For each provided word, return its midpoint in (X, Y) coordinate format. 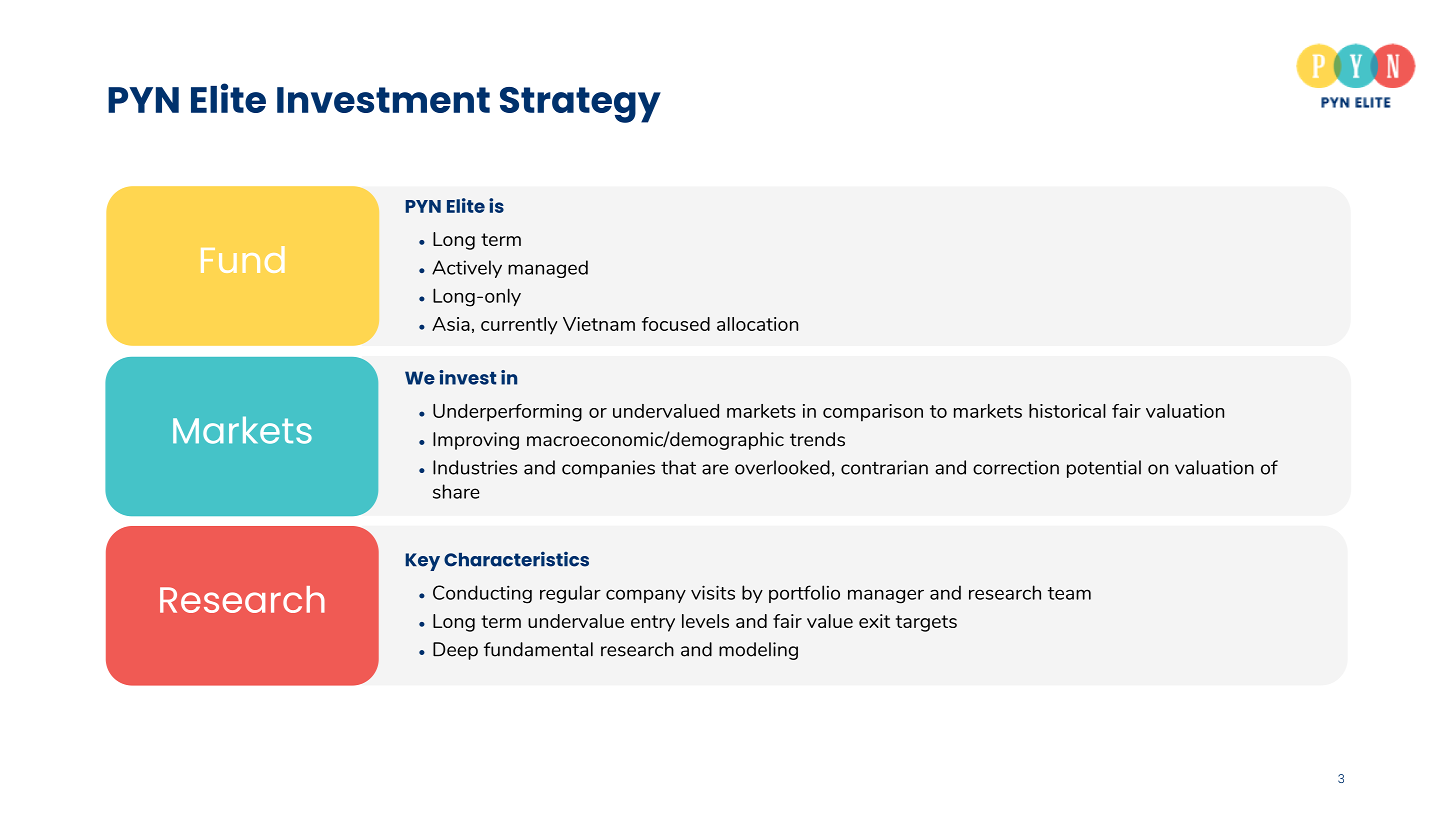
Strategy (580, 105)
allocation (757, 324)
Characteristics (516, 559)
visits (713, 592)
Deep (455, 651)
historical (1067, 411)
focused (676, 324)
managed (548, 269)
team (1069, 593)
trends (817, 439)
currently (519, 326)
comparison (873, 413)
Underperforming (507, 413)
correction (1016, 467)
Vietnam (599, 324)
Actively (467, 269)
